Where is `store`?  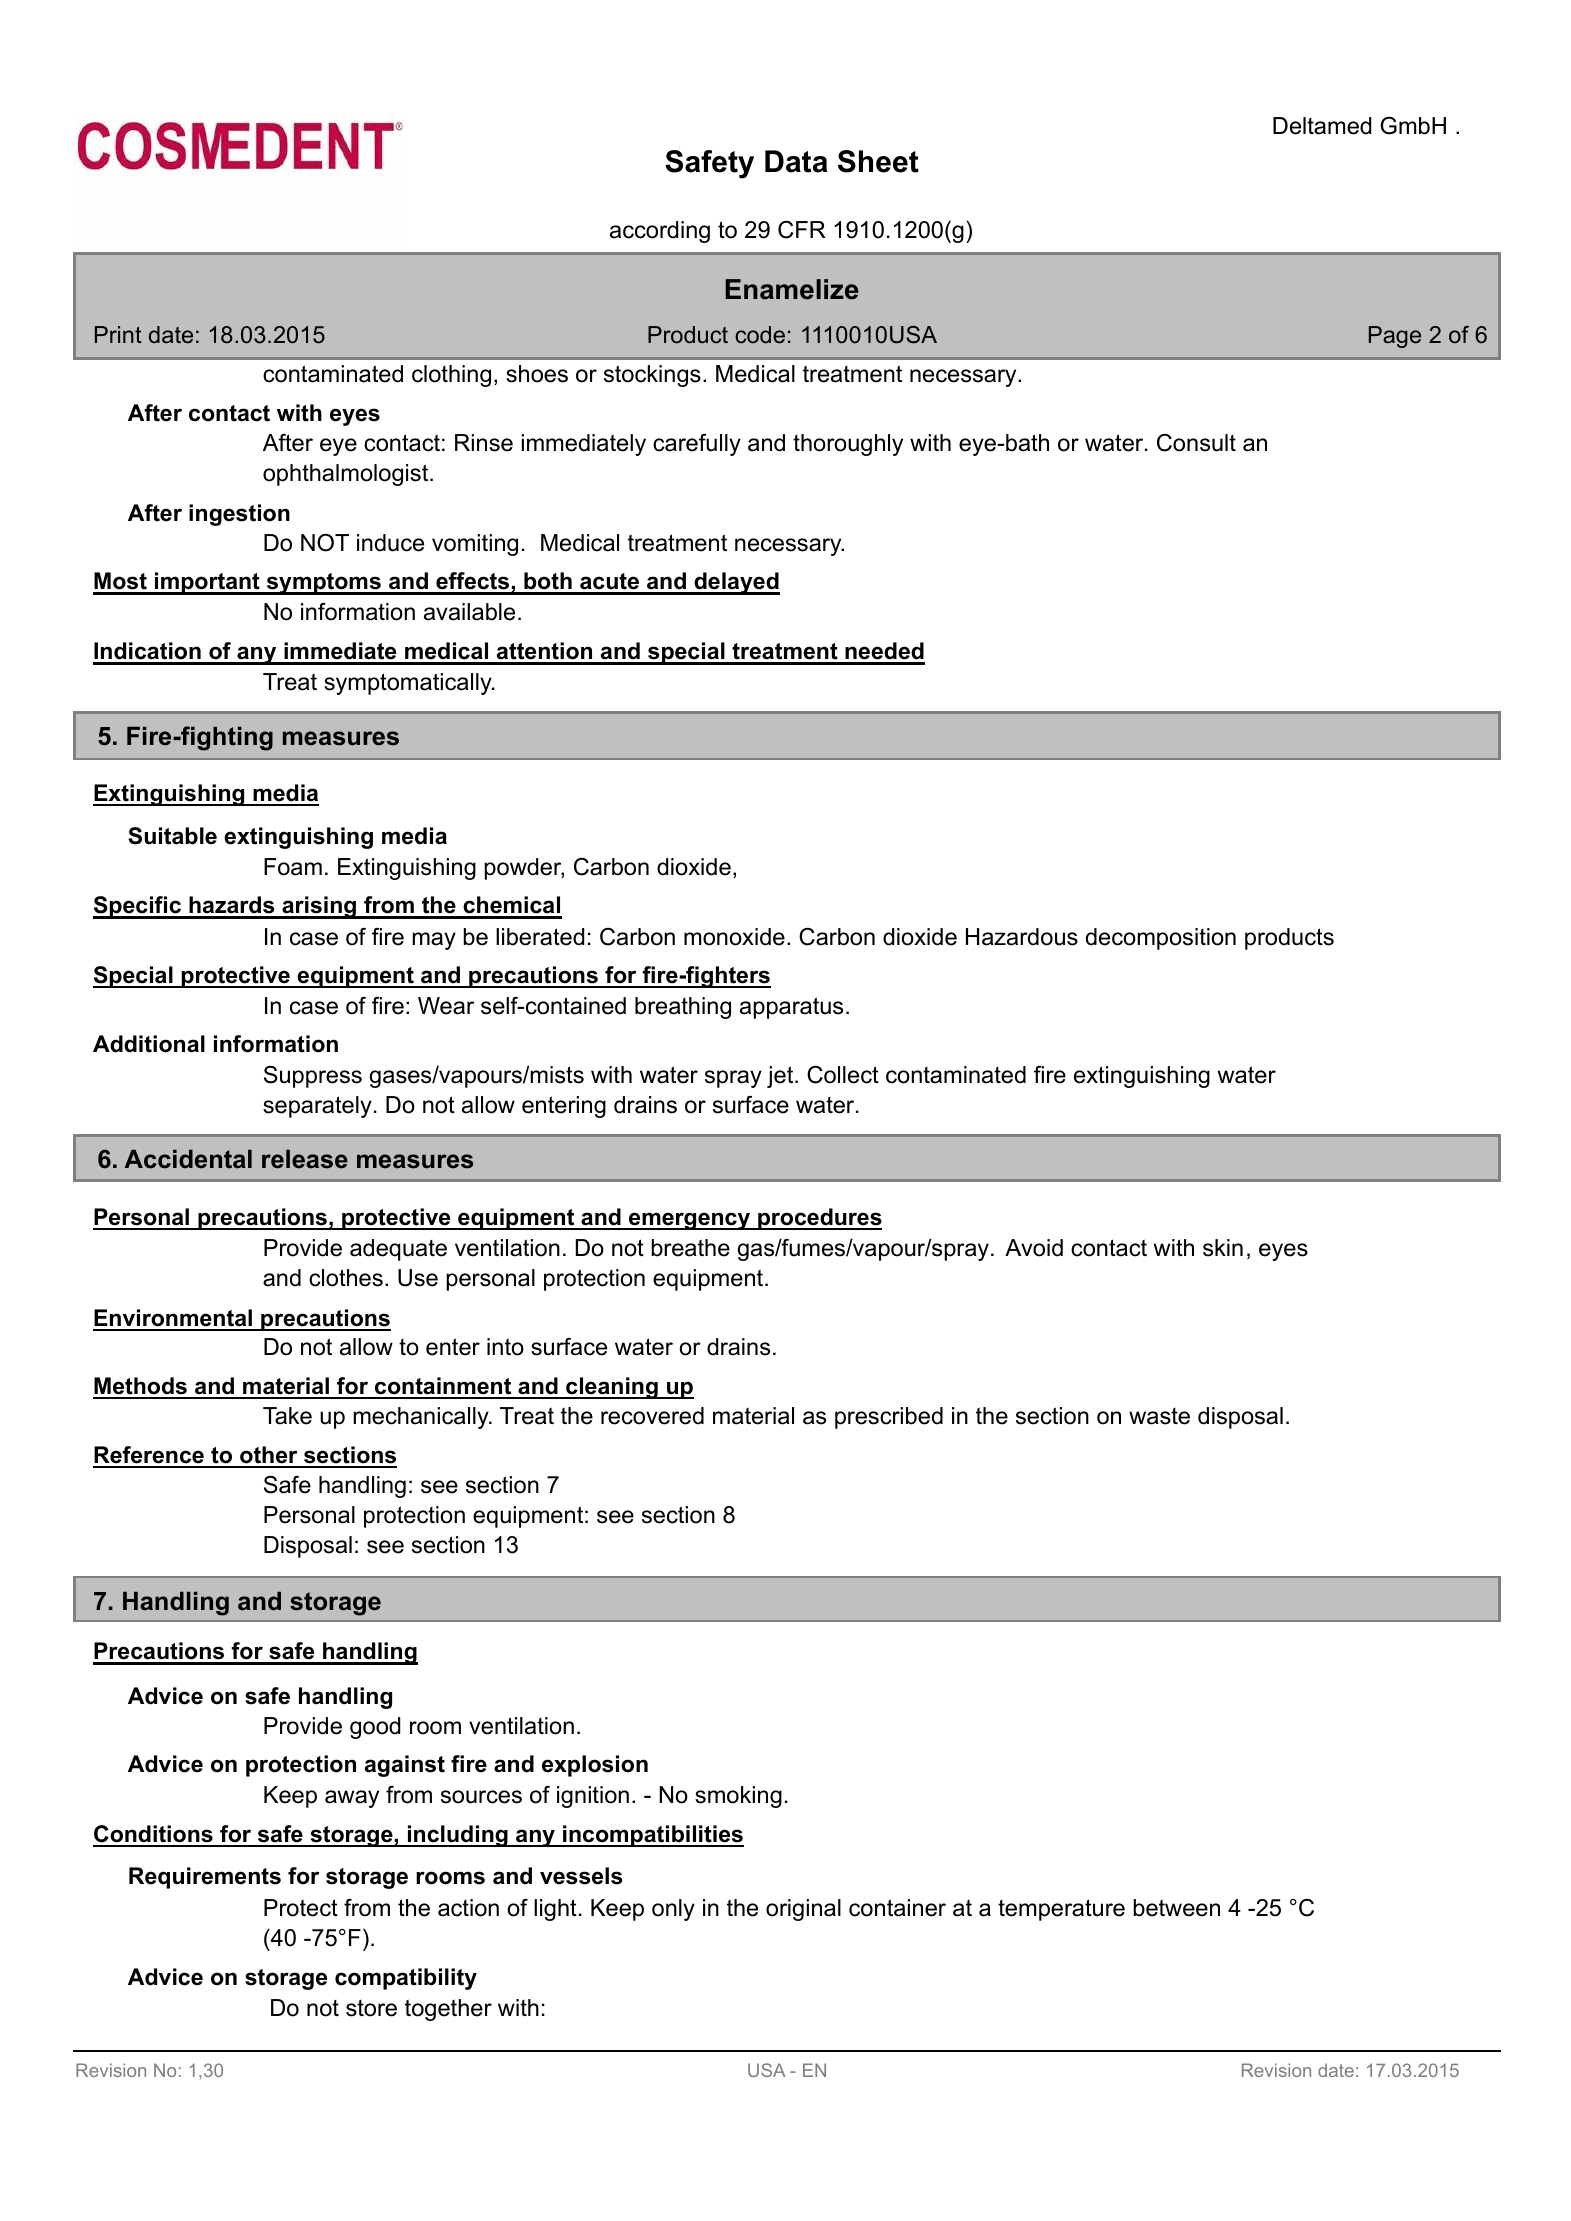
store is located at coordinates (371, 2008).
